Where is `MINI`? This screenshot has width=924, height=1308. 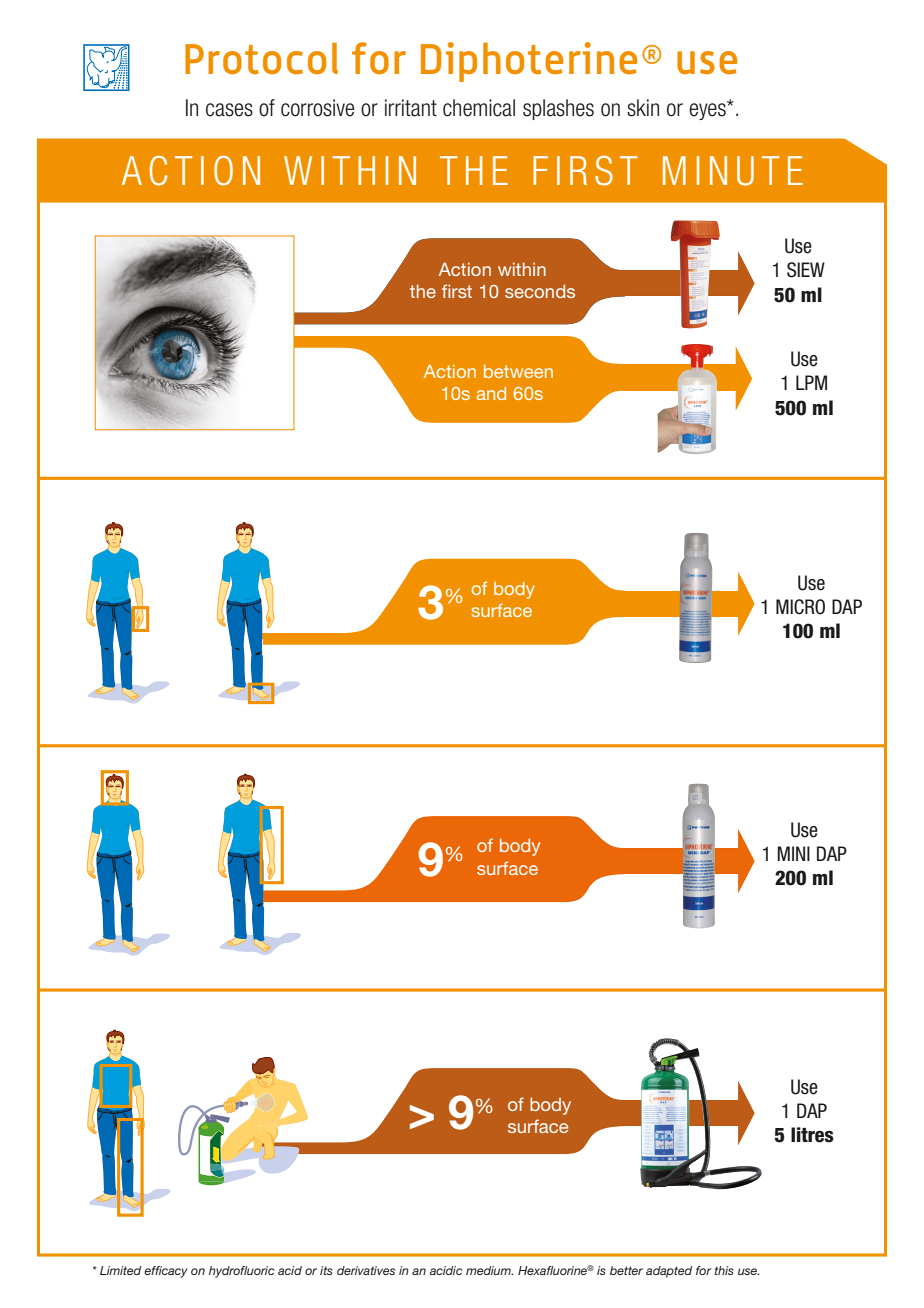 MINI is located at coordinates (793, 853).
